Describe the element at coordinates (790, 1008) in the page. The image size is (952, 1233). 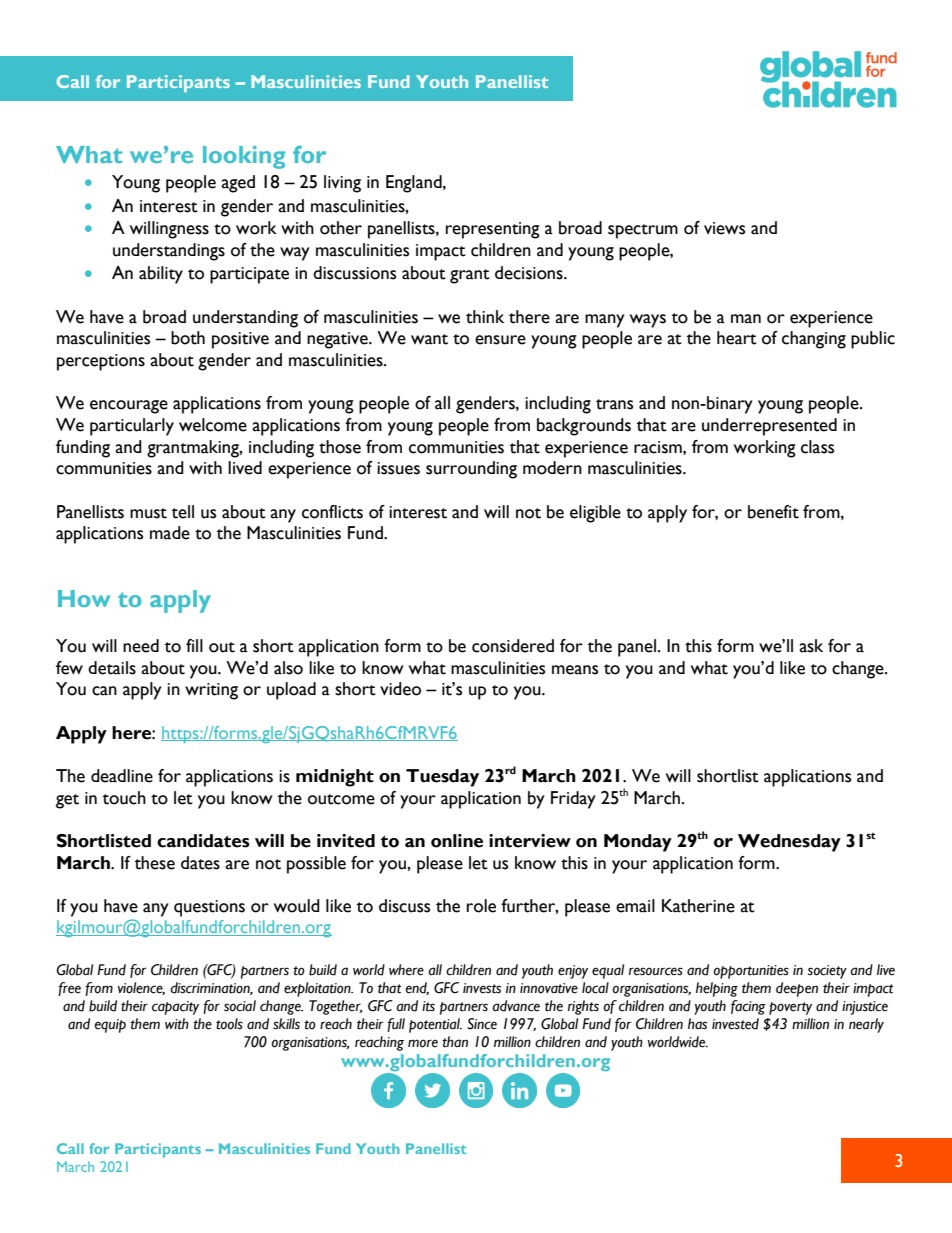
I see `poverty` at that location.
